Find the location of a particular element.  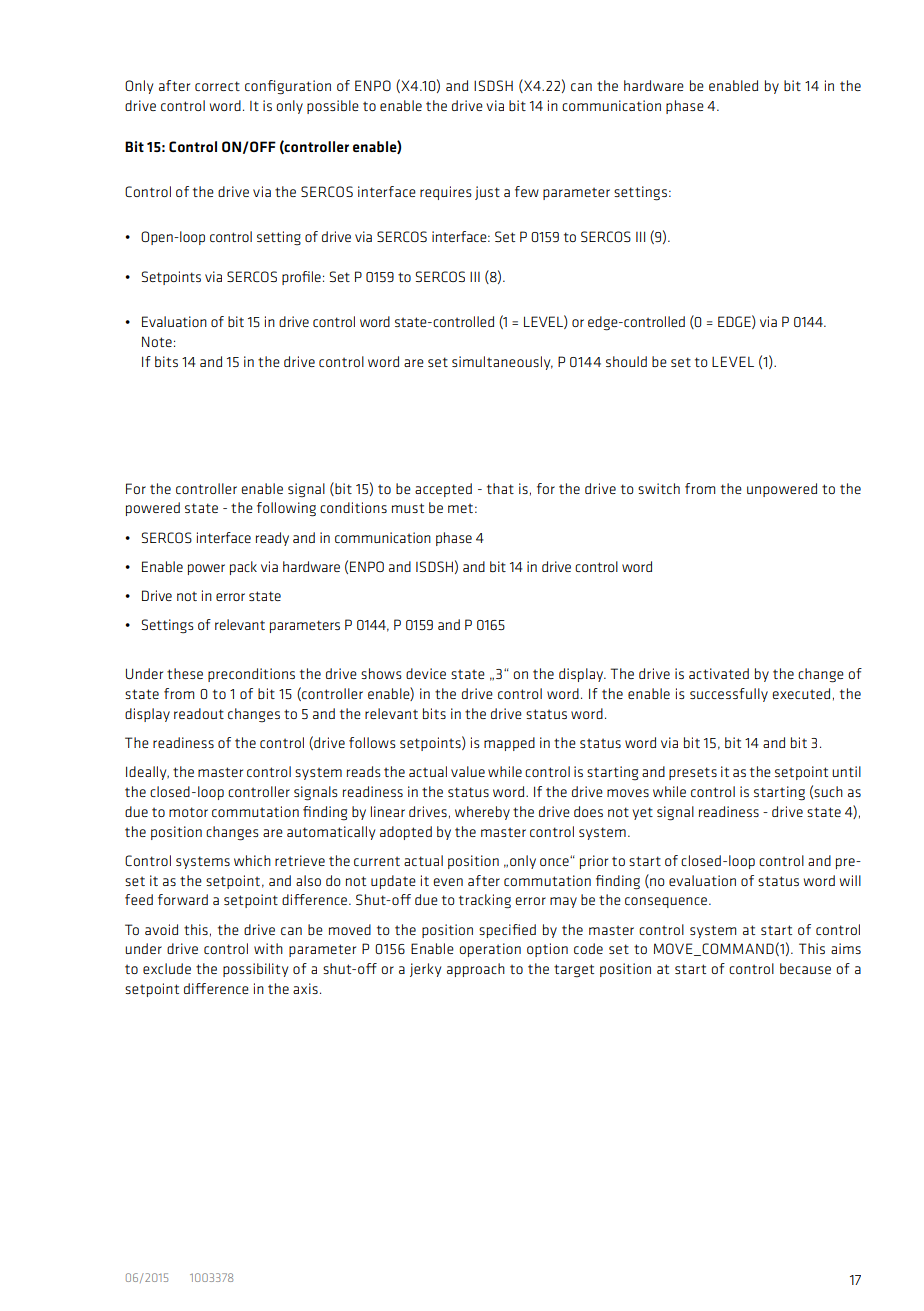

few is located at coordinates (527, 191).
